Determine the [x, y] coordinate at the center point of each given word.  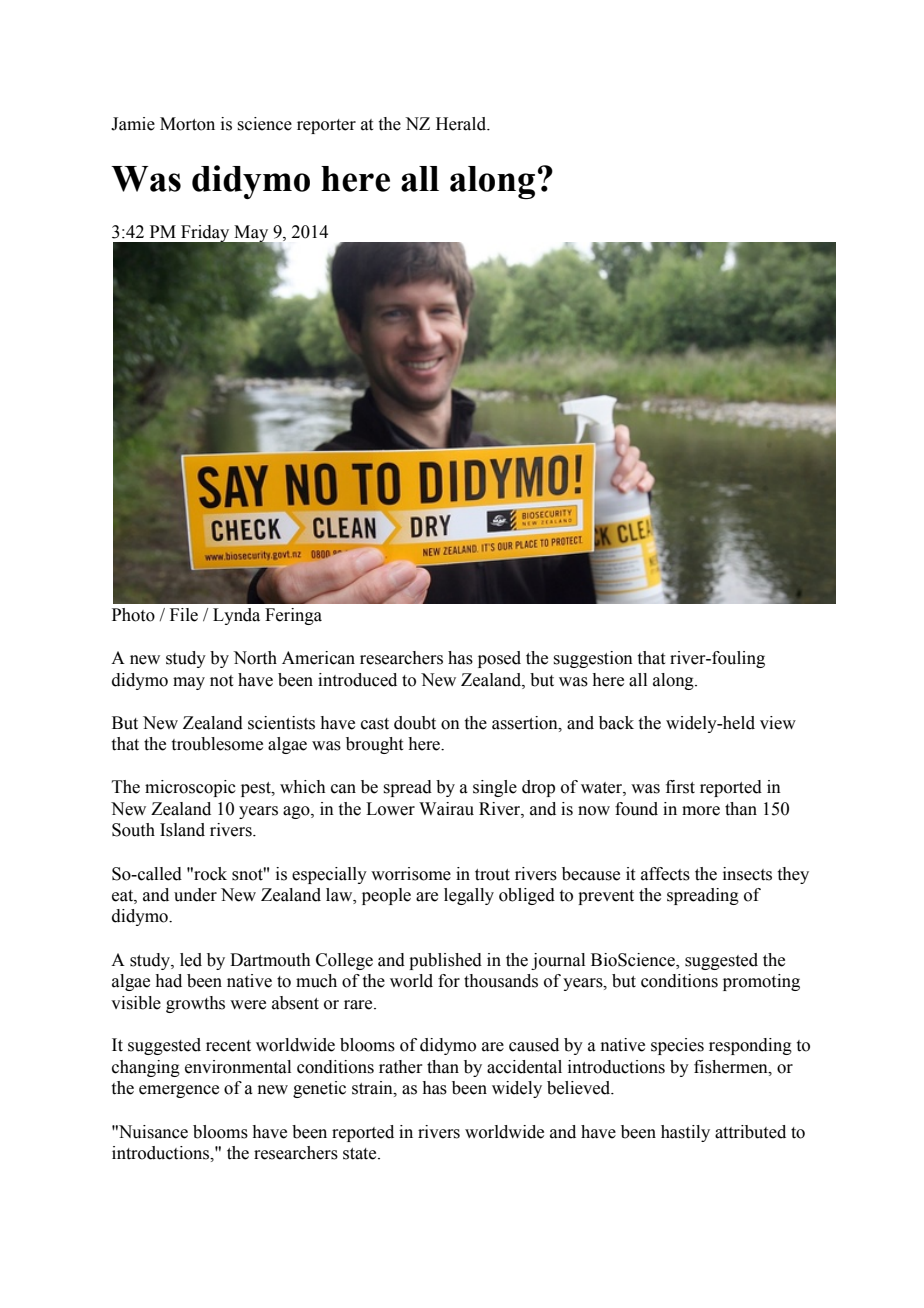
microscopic [190, 788]
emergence [179, 1091]
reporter [326, 126]
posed [499, 659]
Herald [462, 124]
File [184, 615]
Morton [187, 124]
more [701, 811]
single [495, 788]
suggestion [593, 659]
